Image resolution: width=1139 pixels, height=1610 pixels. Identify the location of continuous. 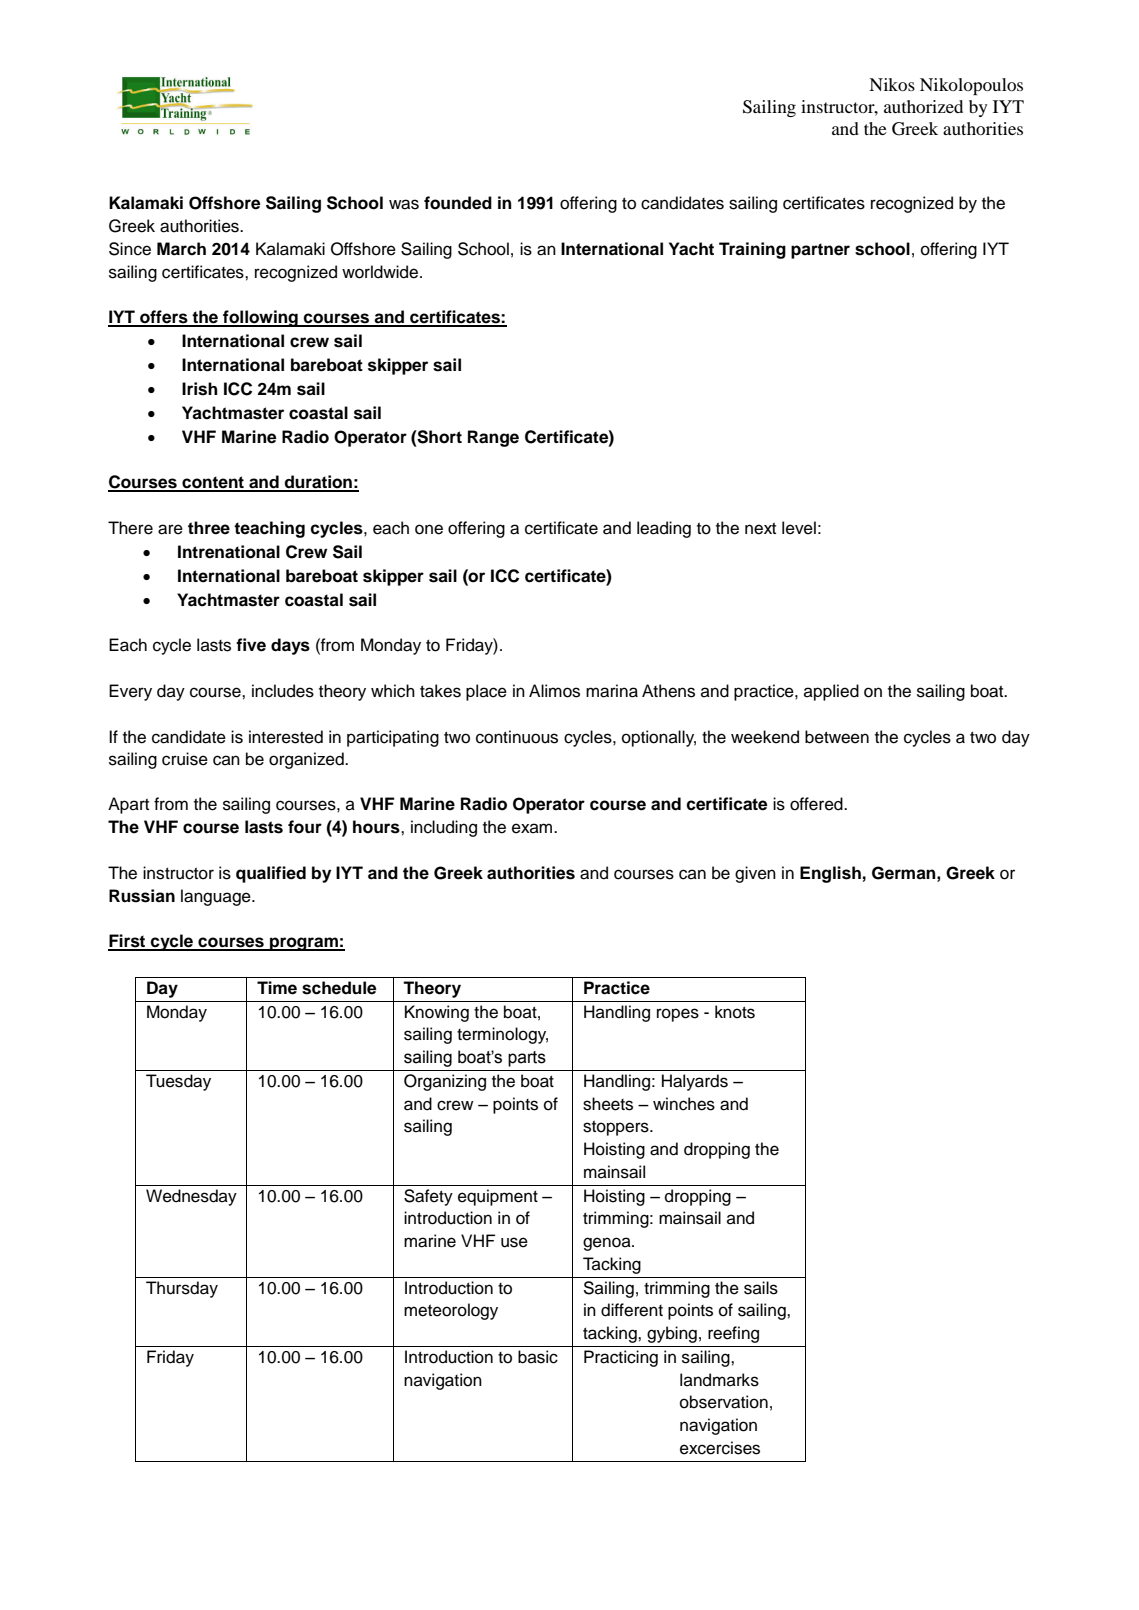
(517, 737).
